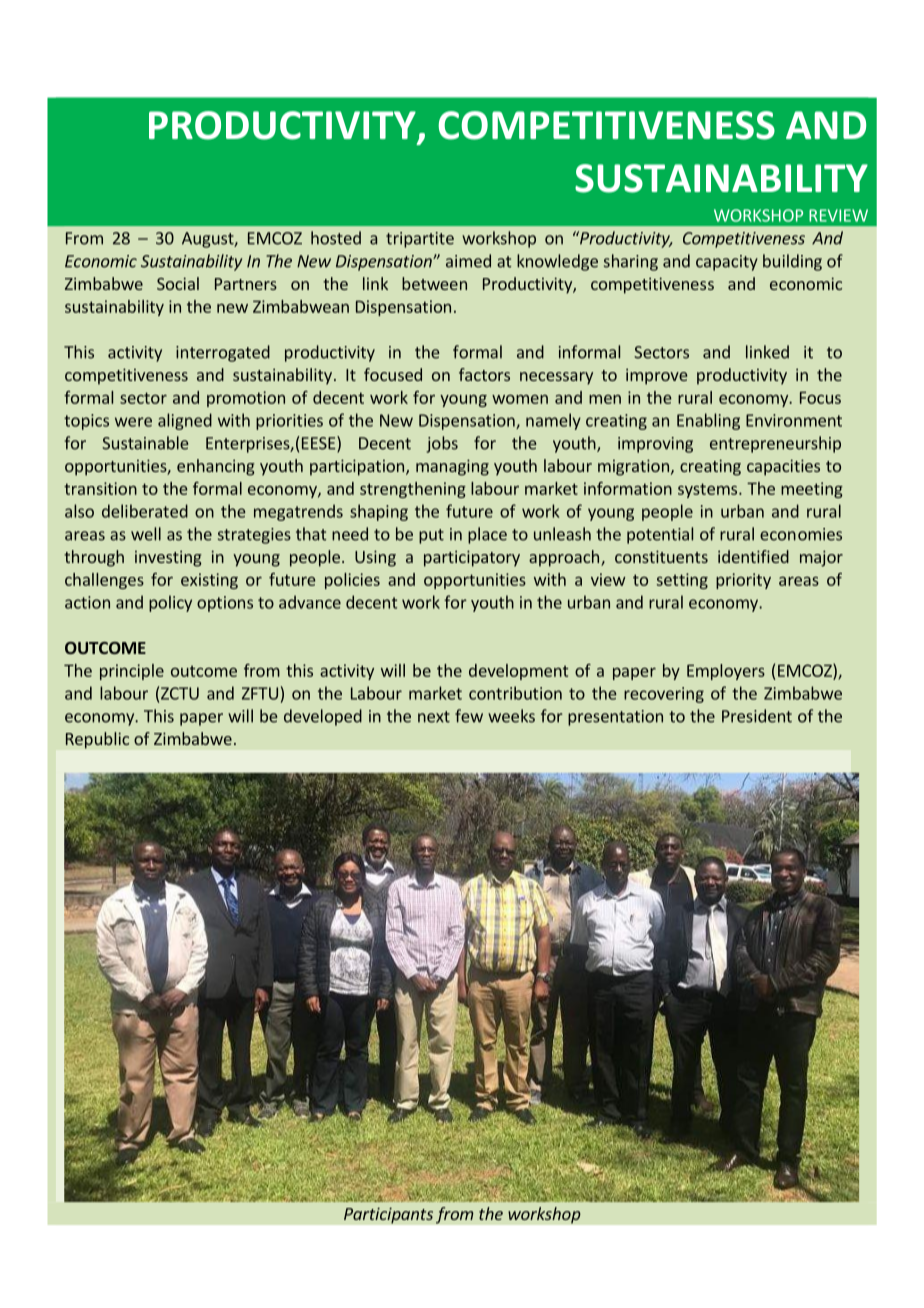  Describe the element at coordinates (615, 718) in the image. I see `presentation` at that location.
